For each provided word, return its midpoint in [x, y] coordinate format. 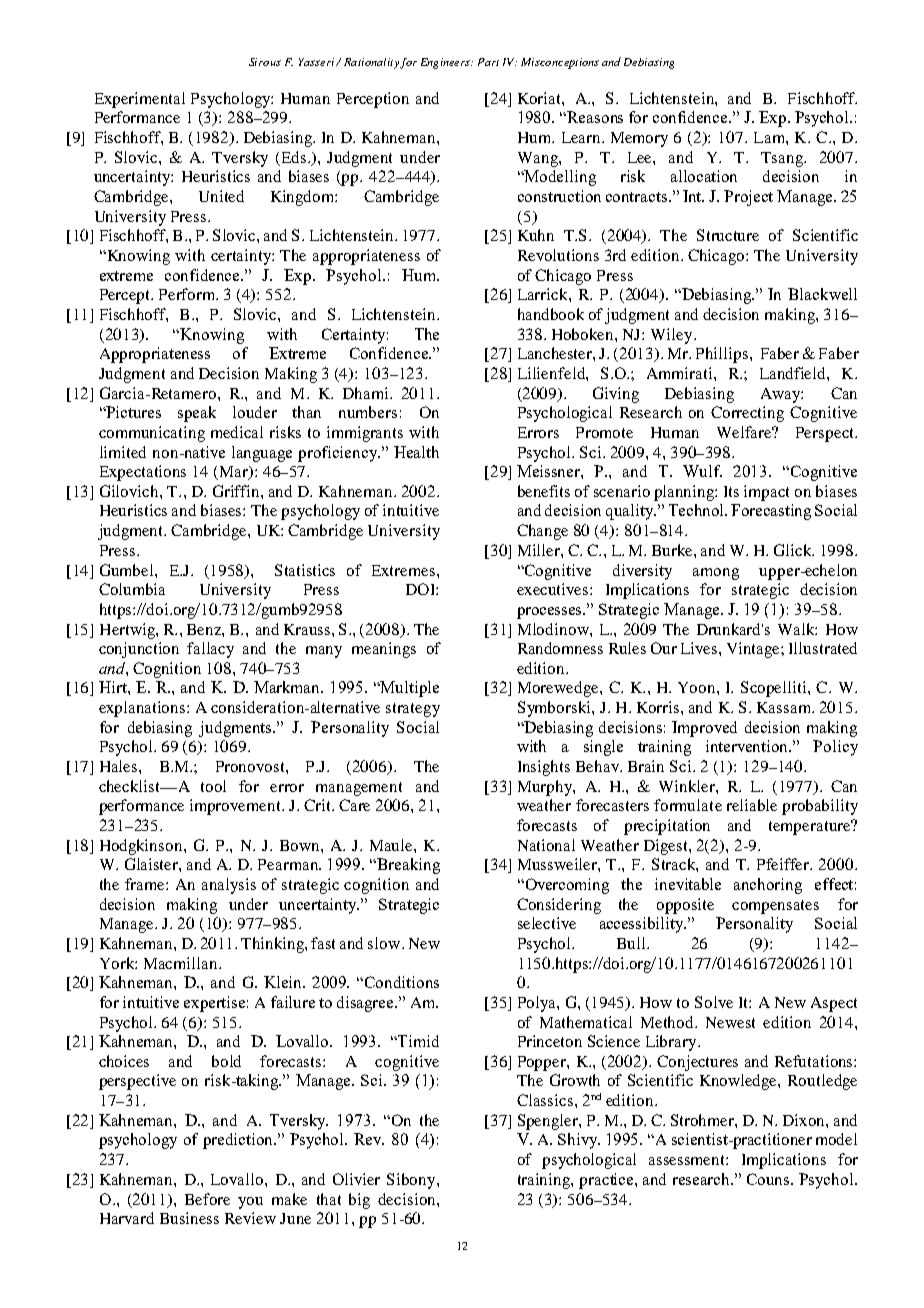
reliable [752, 805]
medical [237, 432]
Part [488, 62]
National [546, 845]
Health [416, 452]
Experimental [140, 100]
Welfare [746, 432]
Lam [770, 137]
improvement [236, 807]
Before [207, 1199]
